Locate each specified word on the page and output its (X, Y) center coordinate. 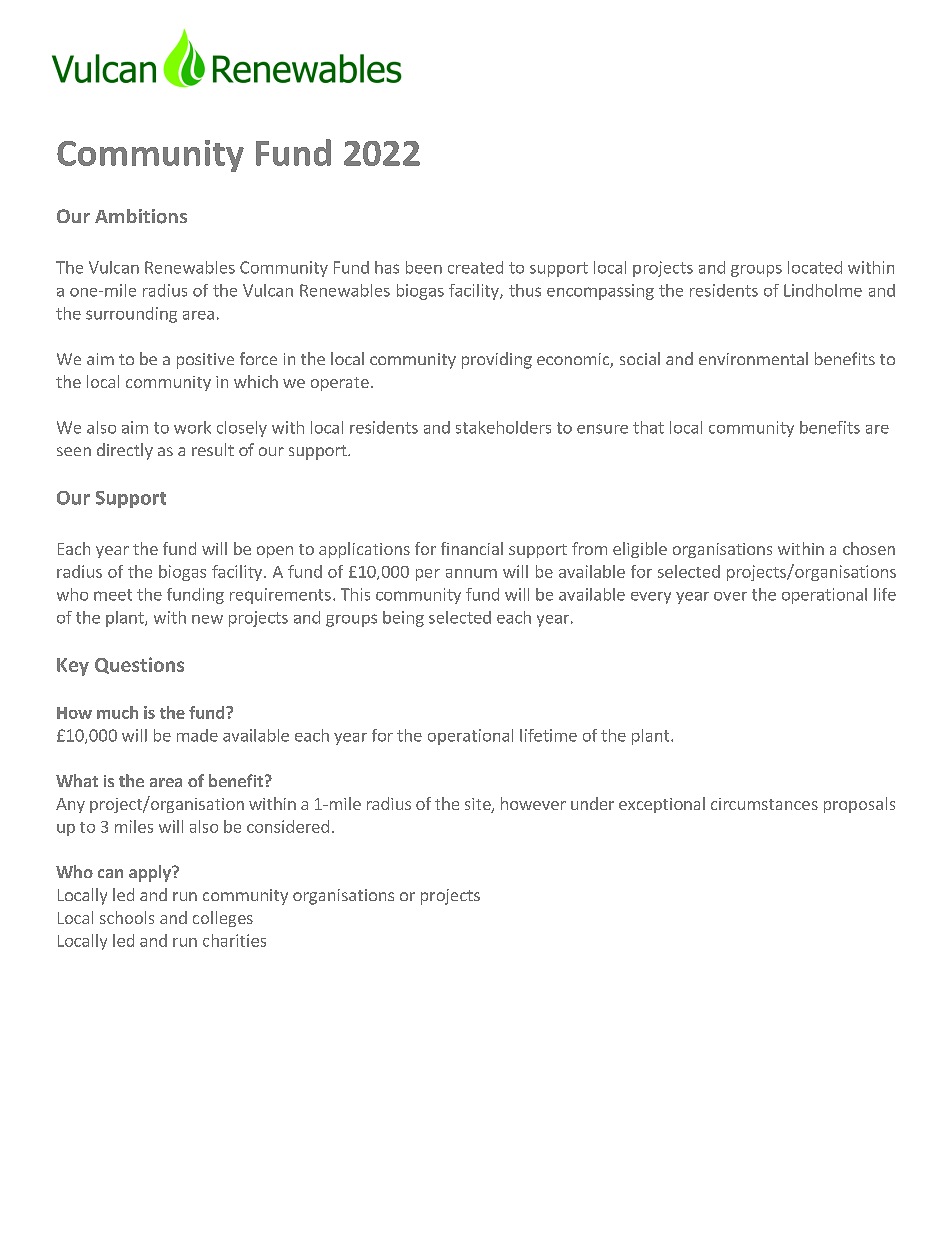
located (815, 267)
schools (127, 917)
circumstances (764, 804)
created (475, 267)
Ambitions (141, 216)
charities (234, 940)
